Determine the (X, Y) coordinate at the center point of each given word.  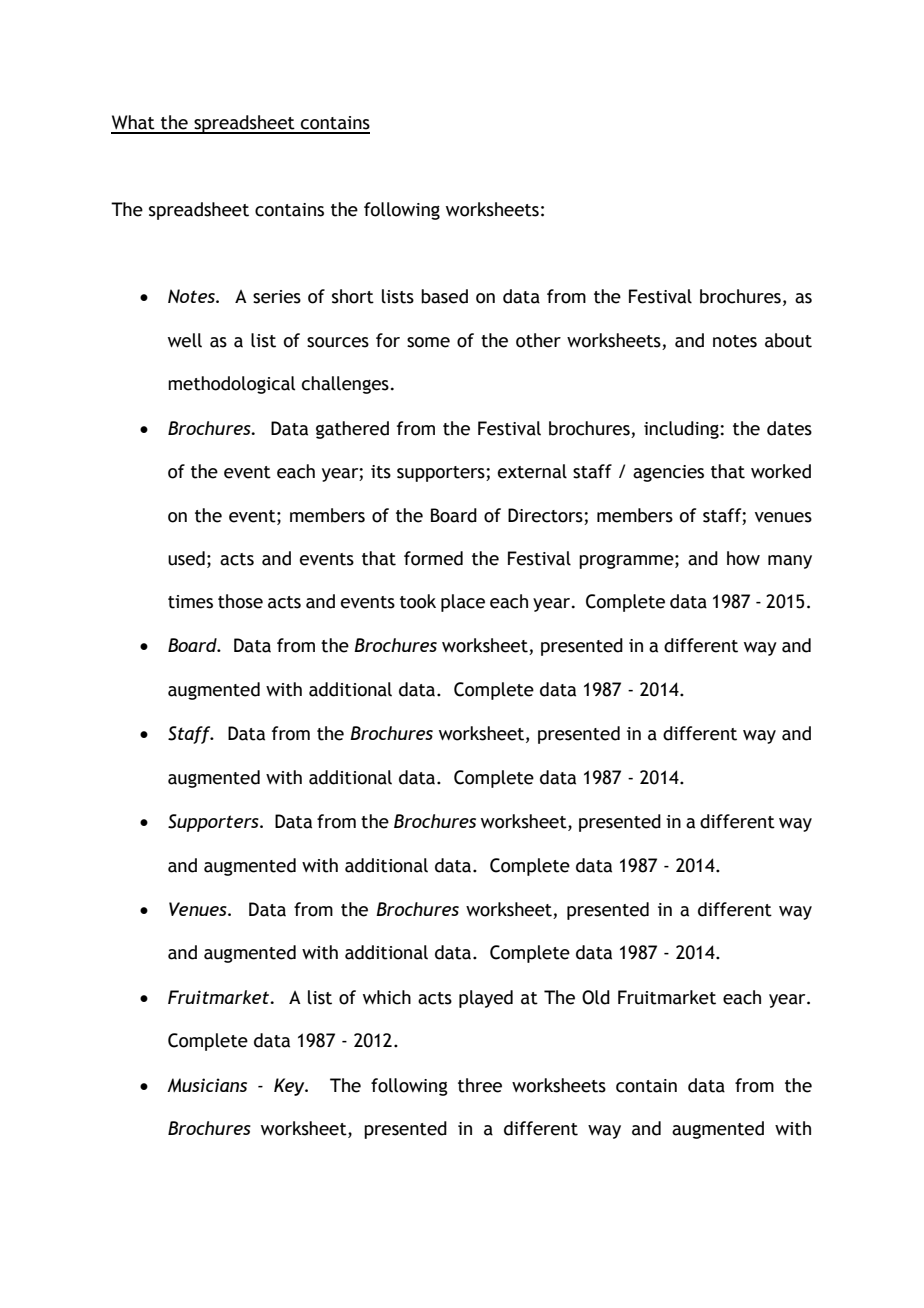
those (240, 601)
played (486, 999)
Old (596, 997)
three (480, 1085)
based (444, 296)
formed (433, 558)
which (387, 997)
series (277, 297)
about (788, 340)
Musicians (207, 1085)
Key (290, 1087)
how (743, 558)
